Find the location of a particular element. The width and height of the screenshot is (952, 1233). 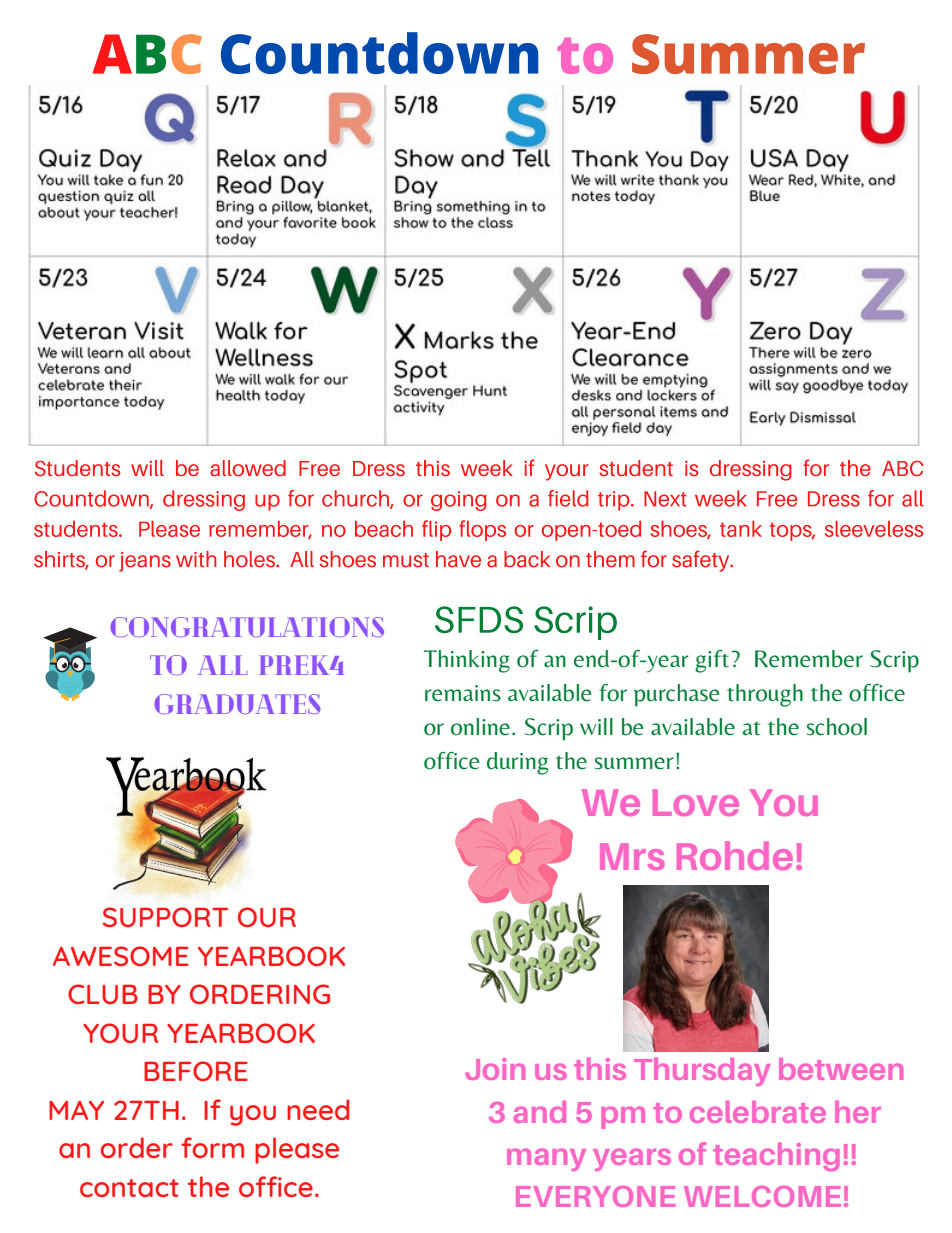

tank is located at coordinates (741, 528).
